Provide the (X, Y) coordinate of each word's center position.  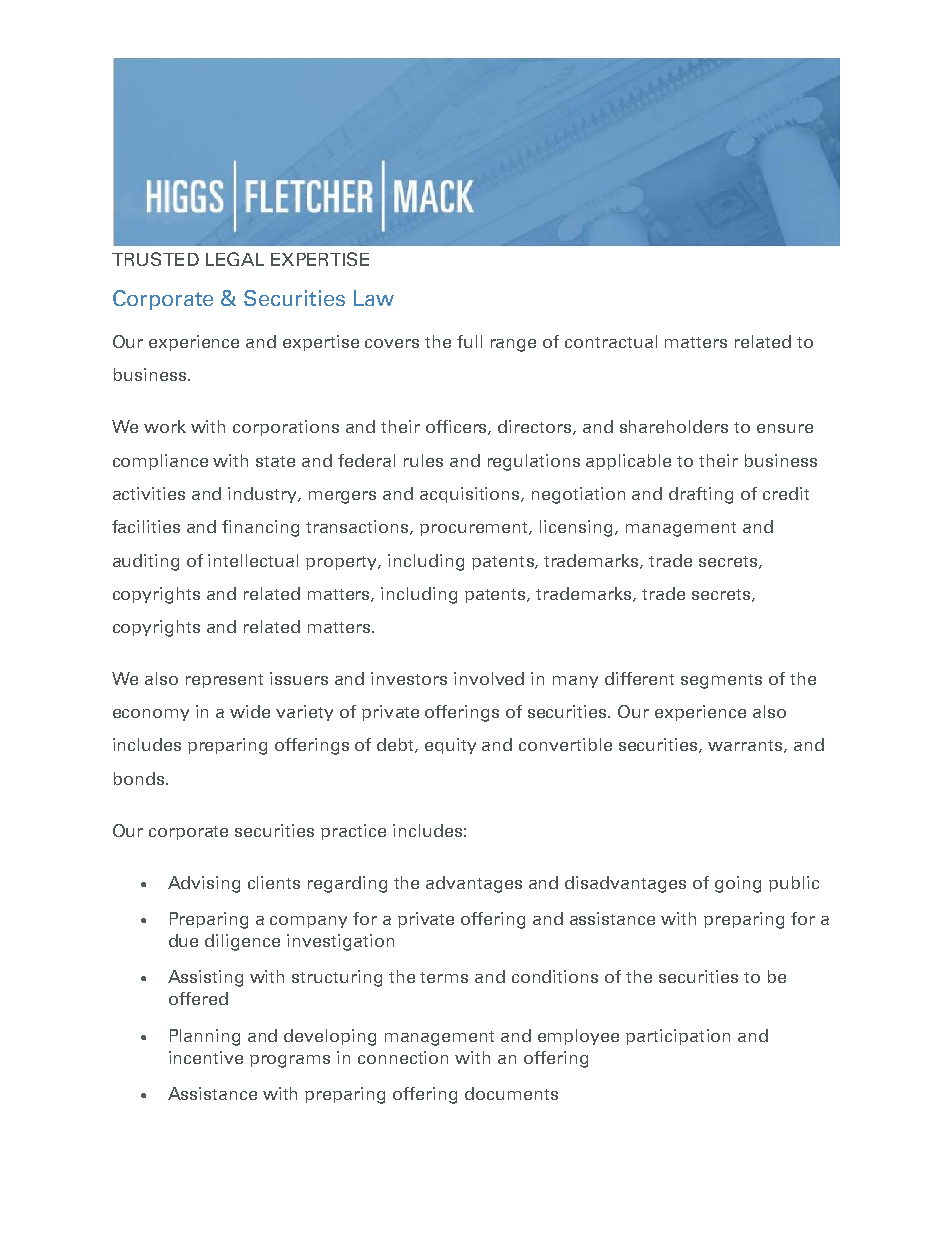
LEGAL (235, 259)
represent (224, 681)
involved (489, 678)
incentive (206, 1057)
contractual (611, 341)
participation (678, 1037)
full (469, 341)
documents (511, 1093)
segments (721, 681)
